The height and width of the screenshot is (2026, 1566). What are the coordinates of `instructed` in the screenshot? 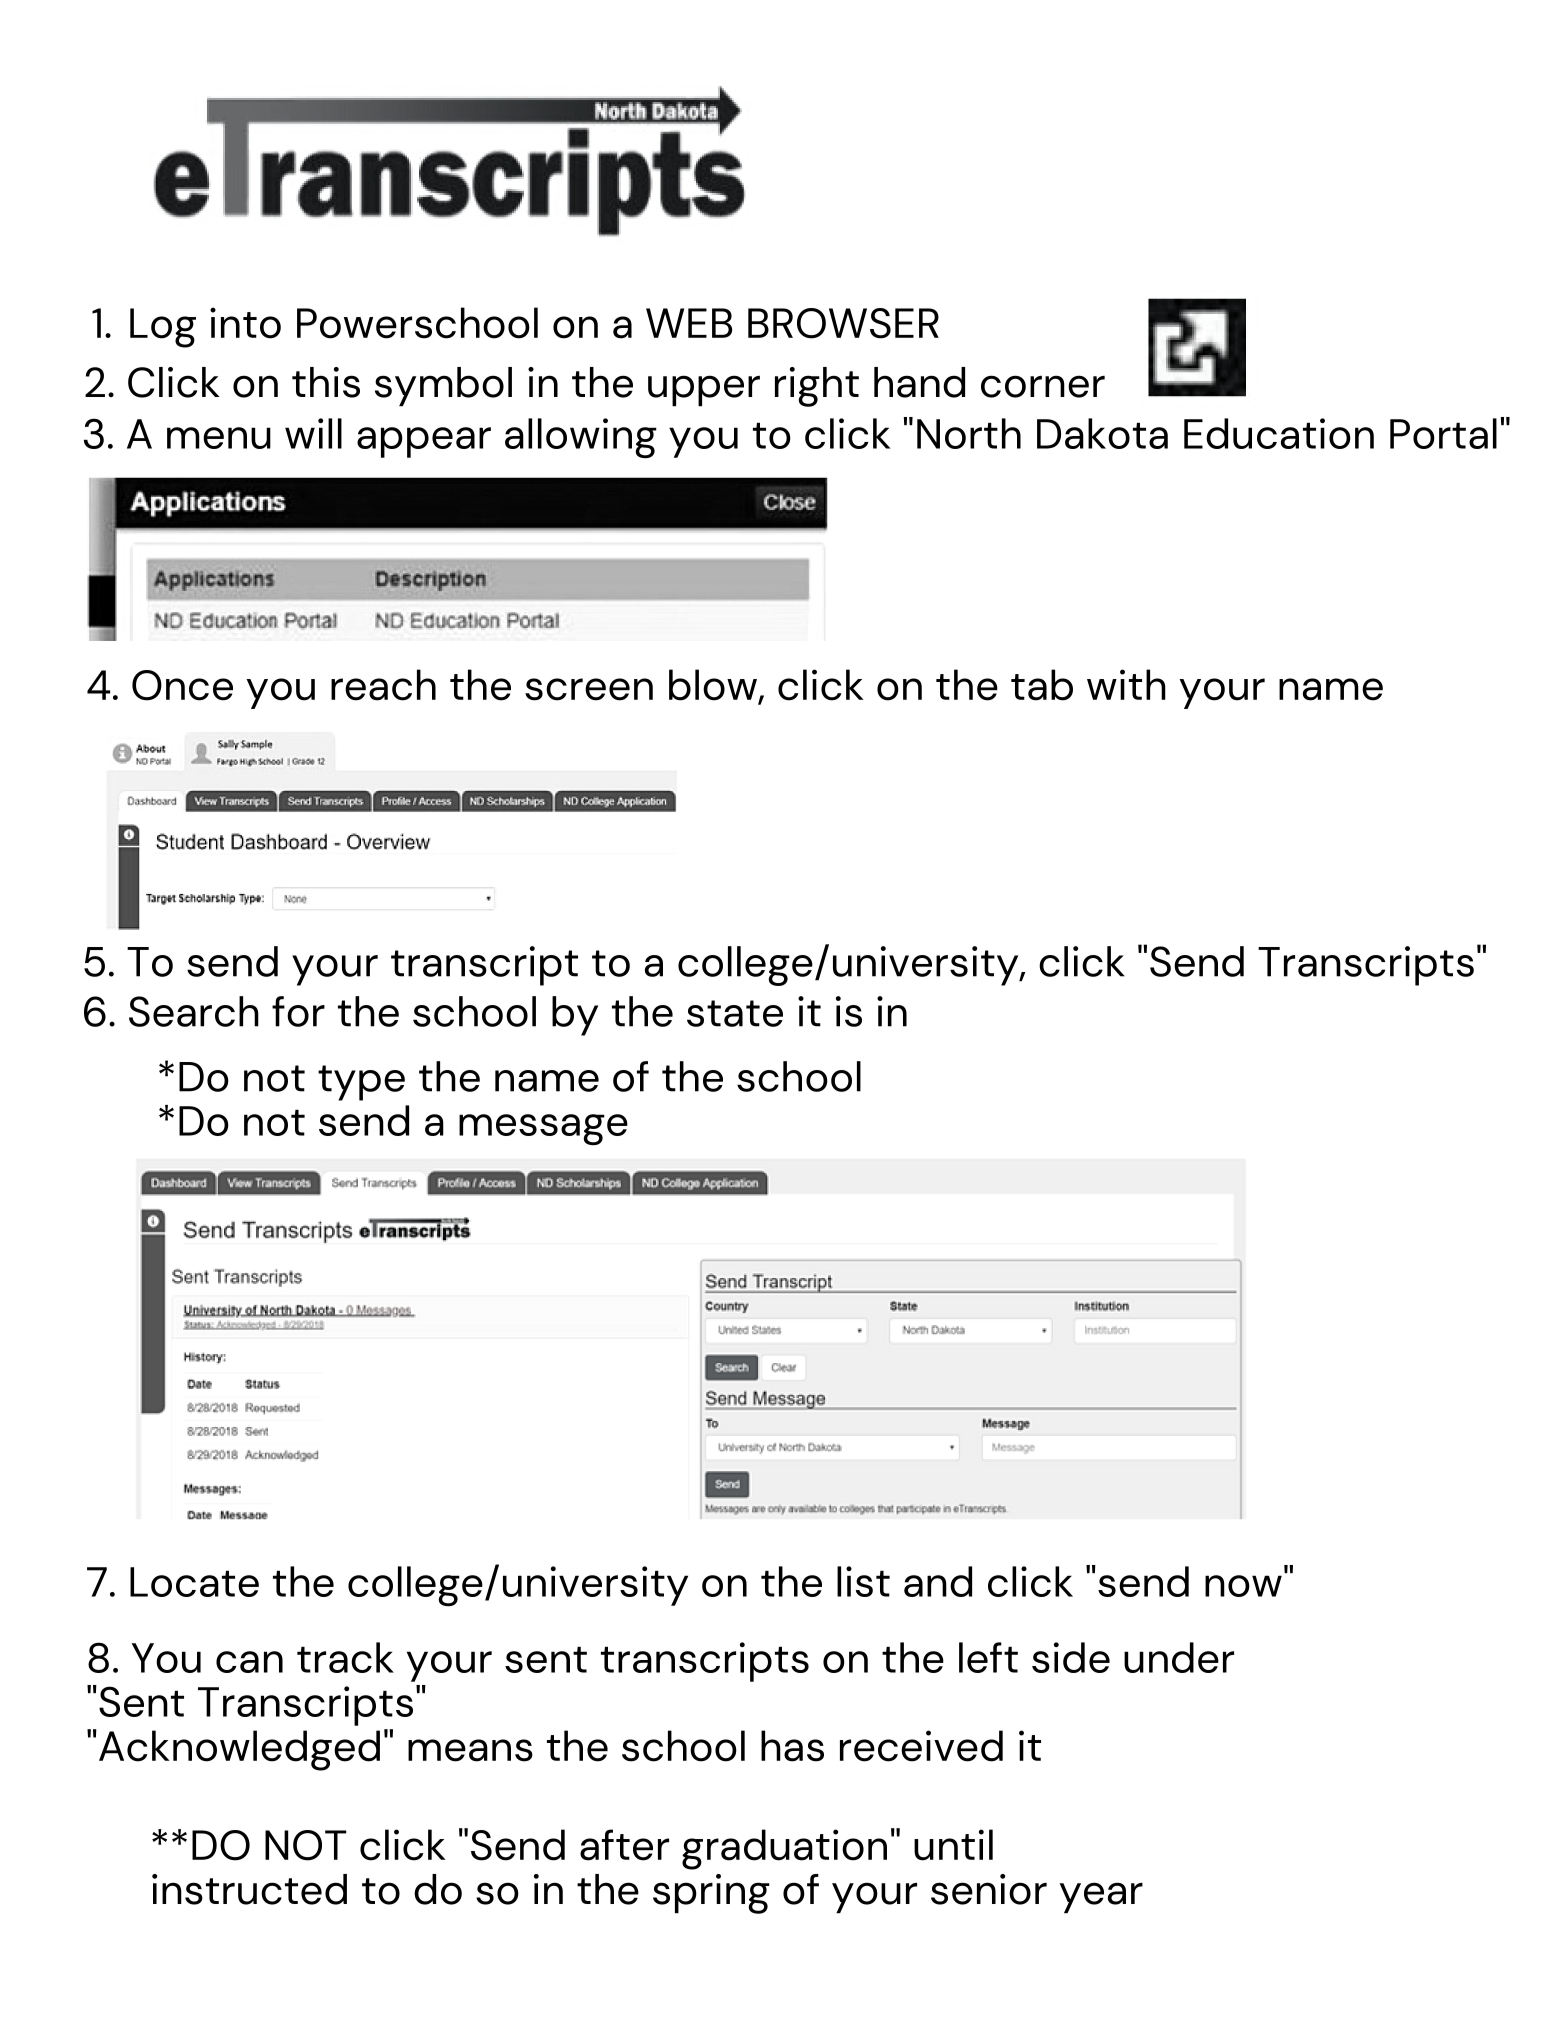 It's located at (249, 1889).
